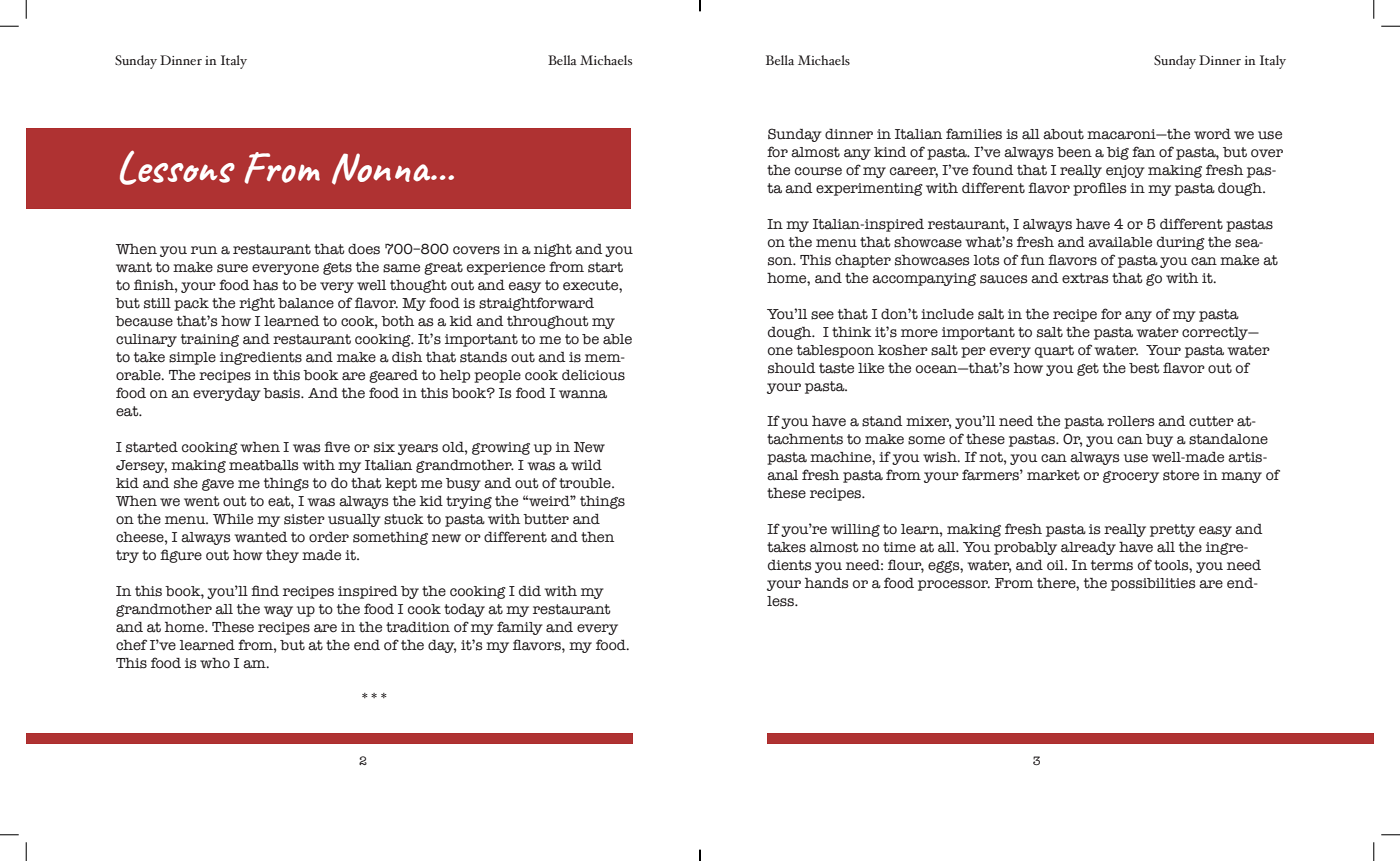 This screenshot has width=1400, height=861. What do you see at coordinates (1131, 421) in the screenshot?
I see `rollers` at bounding box center [1131, 421].
